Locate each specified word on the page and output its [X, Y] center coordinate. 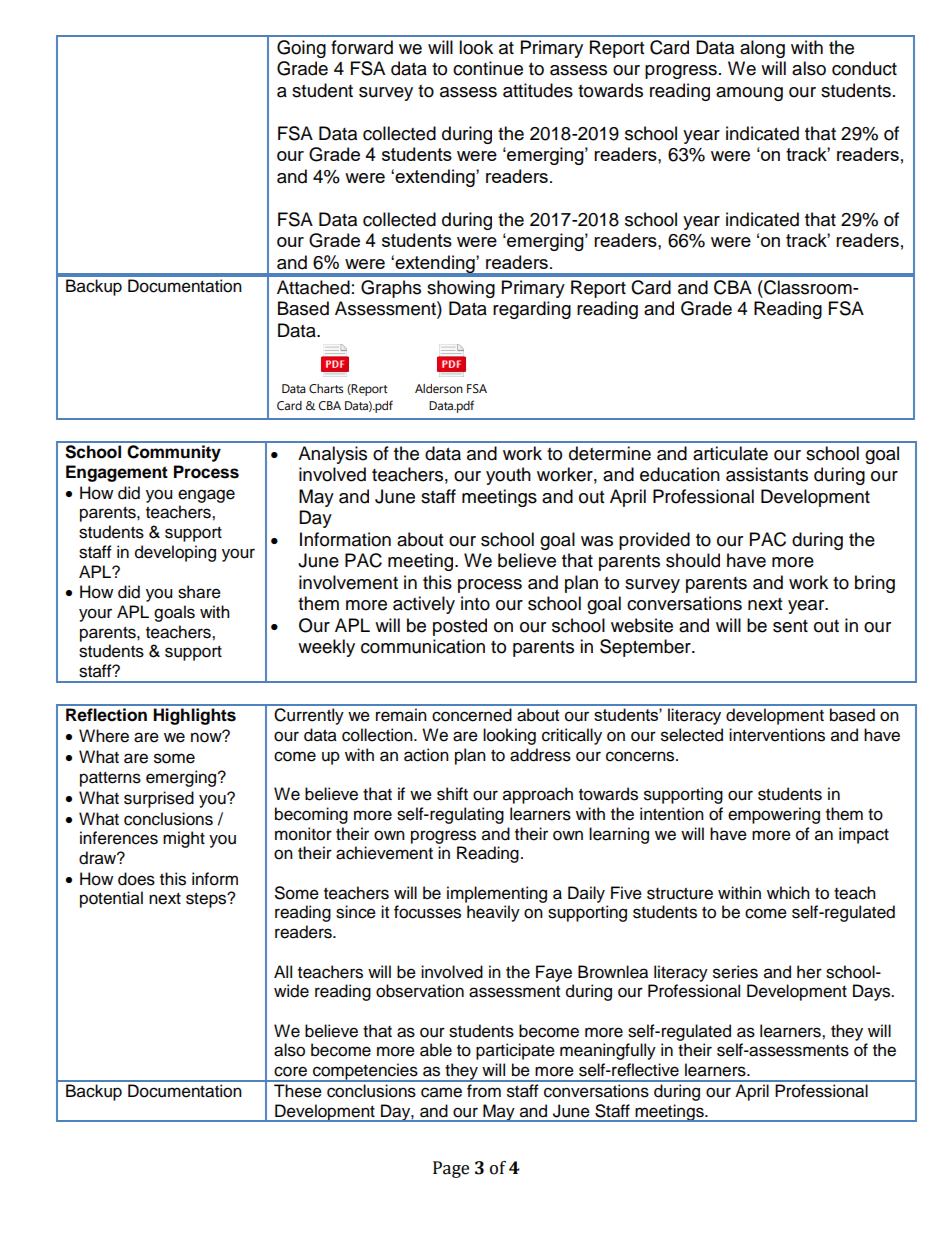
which [788, 893]
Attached [313, 287]
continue [488, 68]
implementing [497, 894]
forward [362, 47]
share [199, 592]
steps [207, 900]
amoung [749, 94]
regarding [532, 310]
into [475, 603]
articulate [730, 453]
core [290, 1071]
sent [790, 626]
